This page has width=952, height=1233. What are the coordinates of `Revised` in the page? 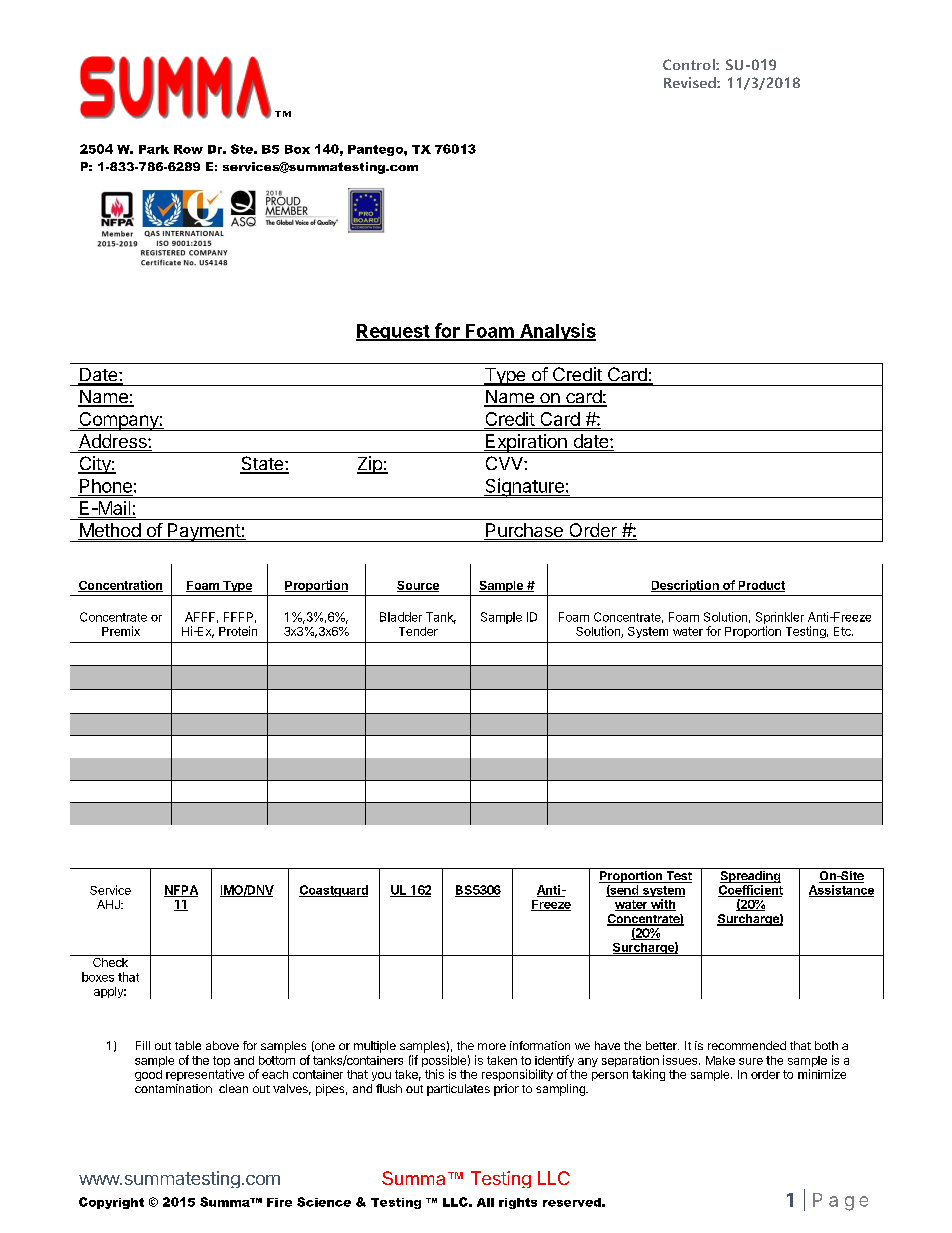 It's located at (691, 82).
